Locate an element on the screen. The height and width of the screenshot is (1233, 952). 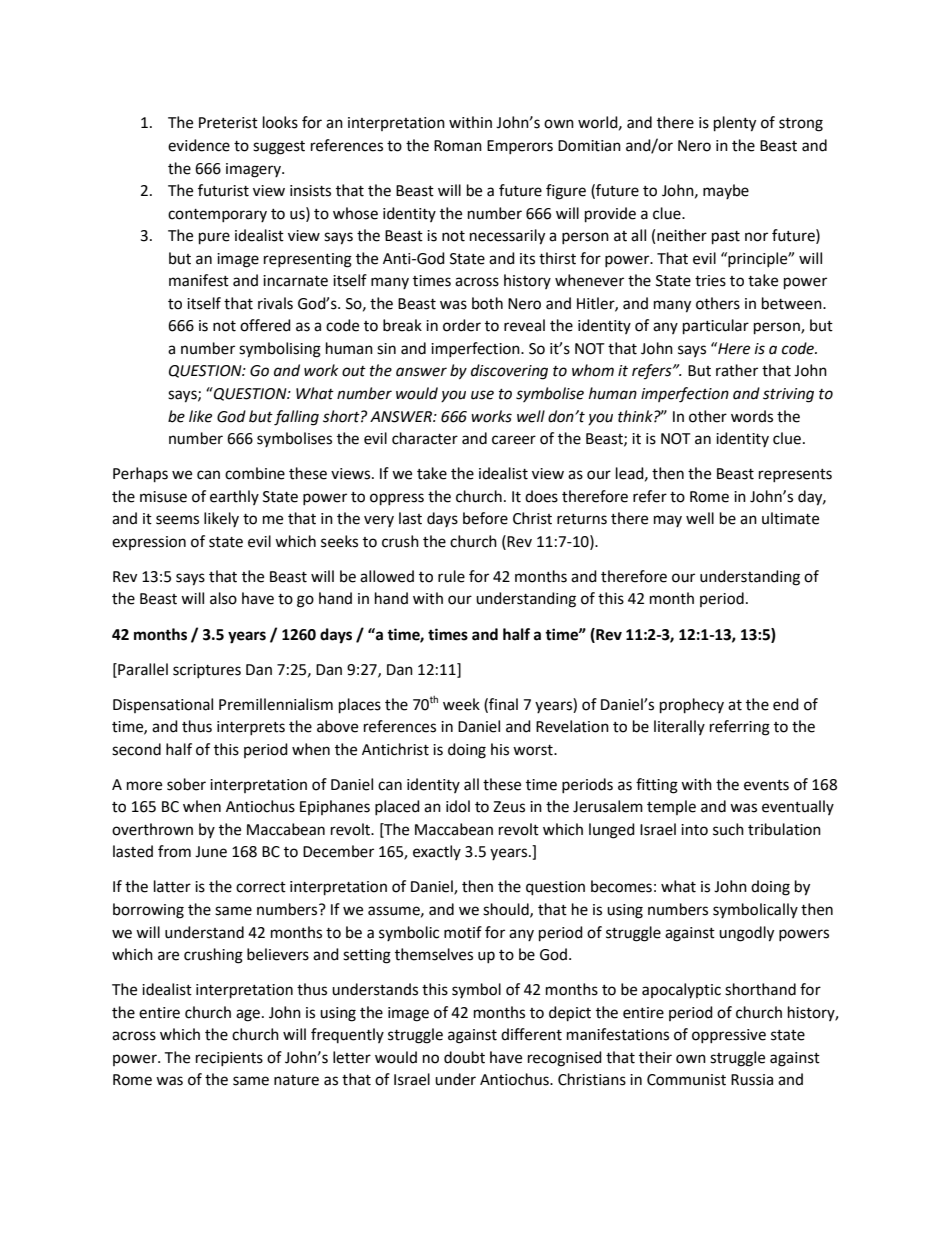
Roman is located at coordinates (458, 146).
